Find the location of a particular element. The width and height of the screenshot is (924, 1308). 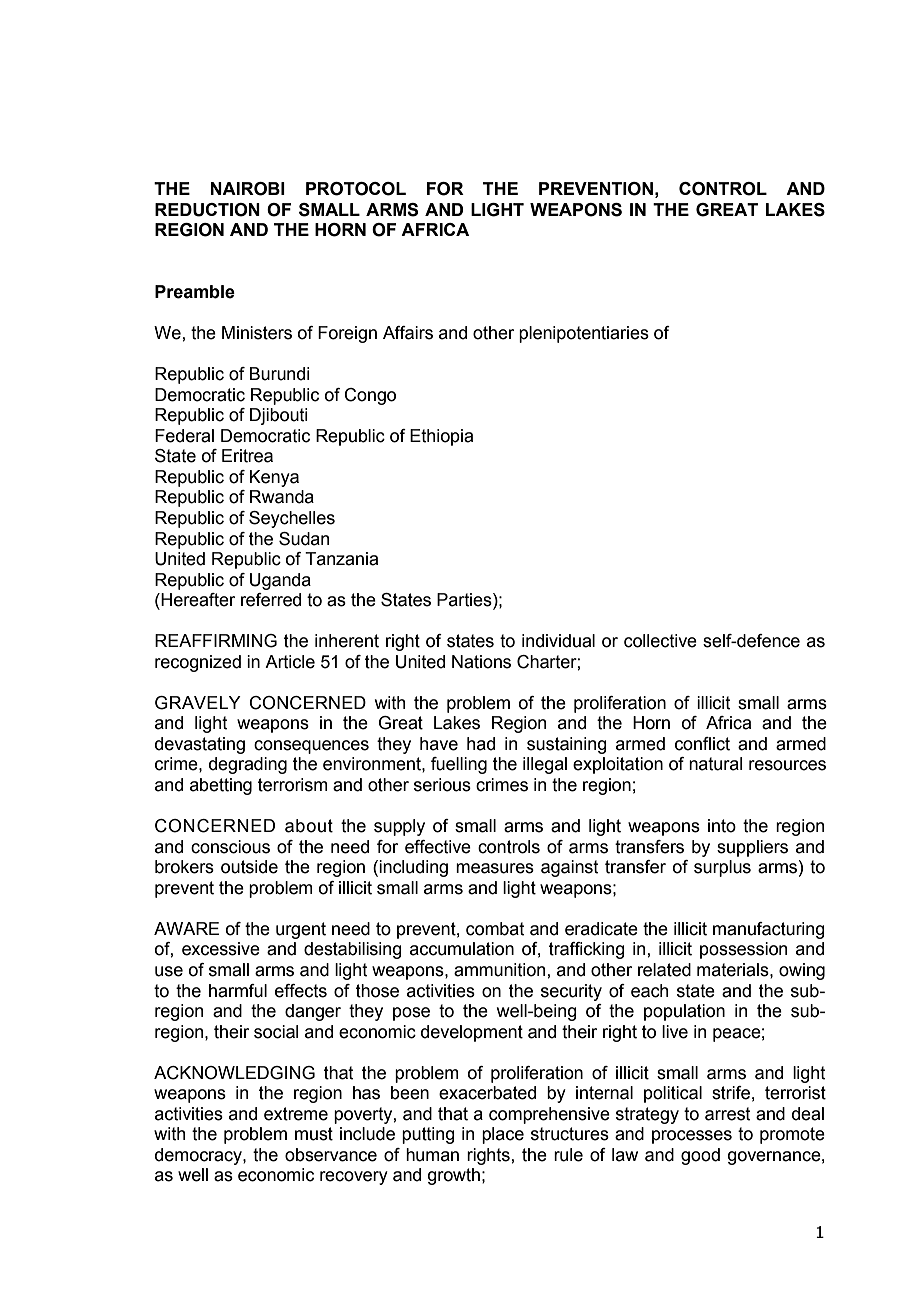

Eritrea is located at coordinates (247, 456).
